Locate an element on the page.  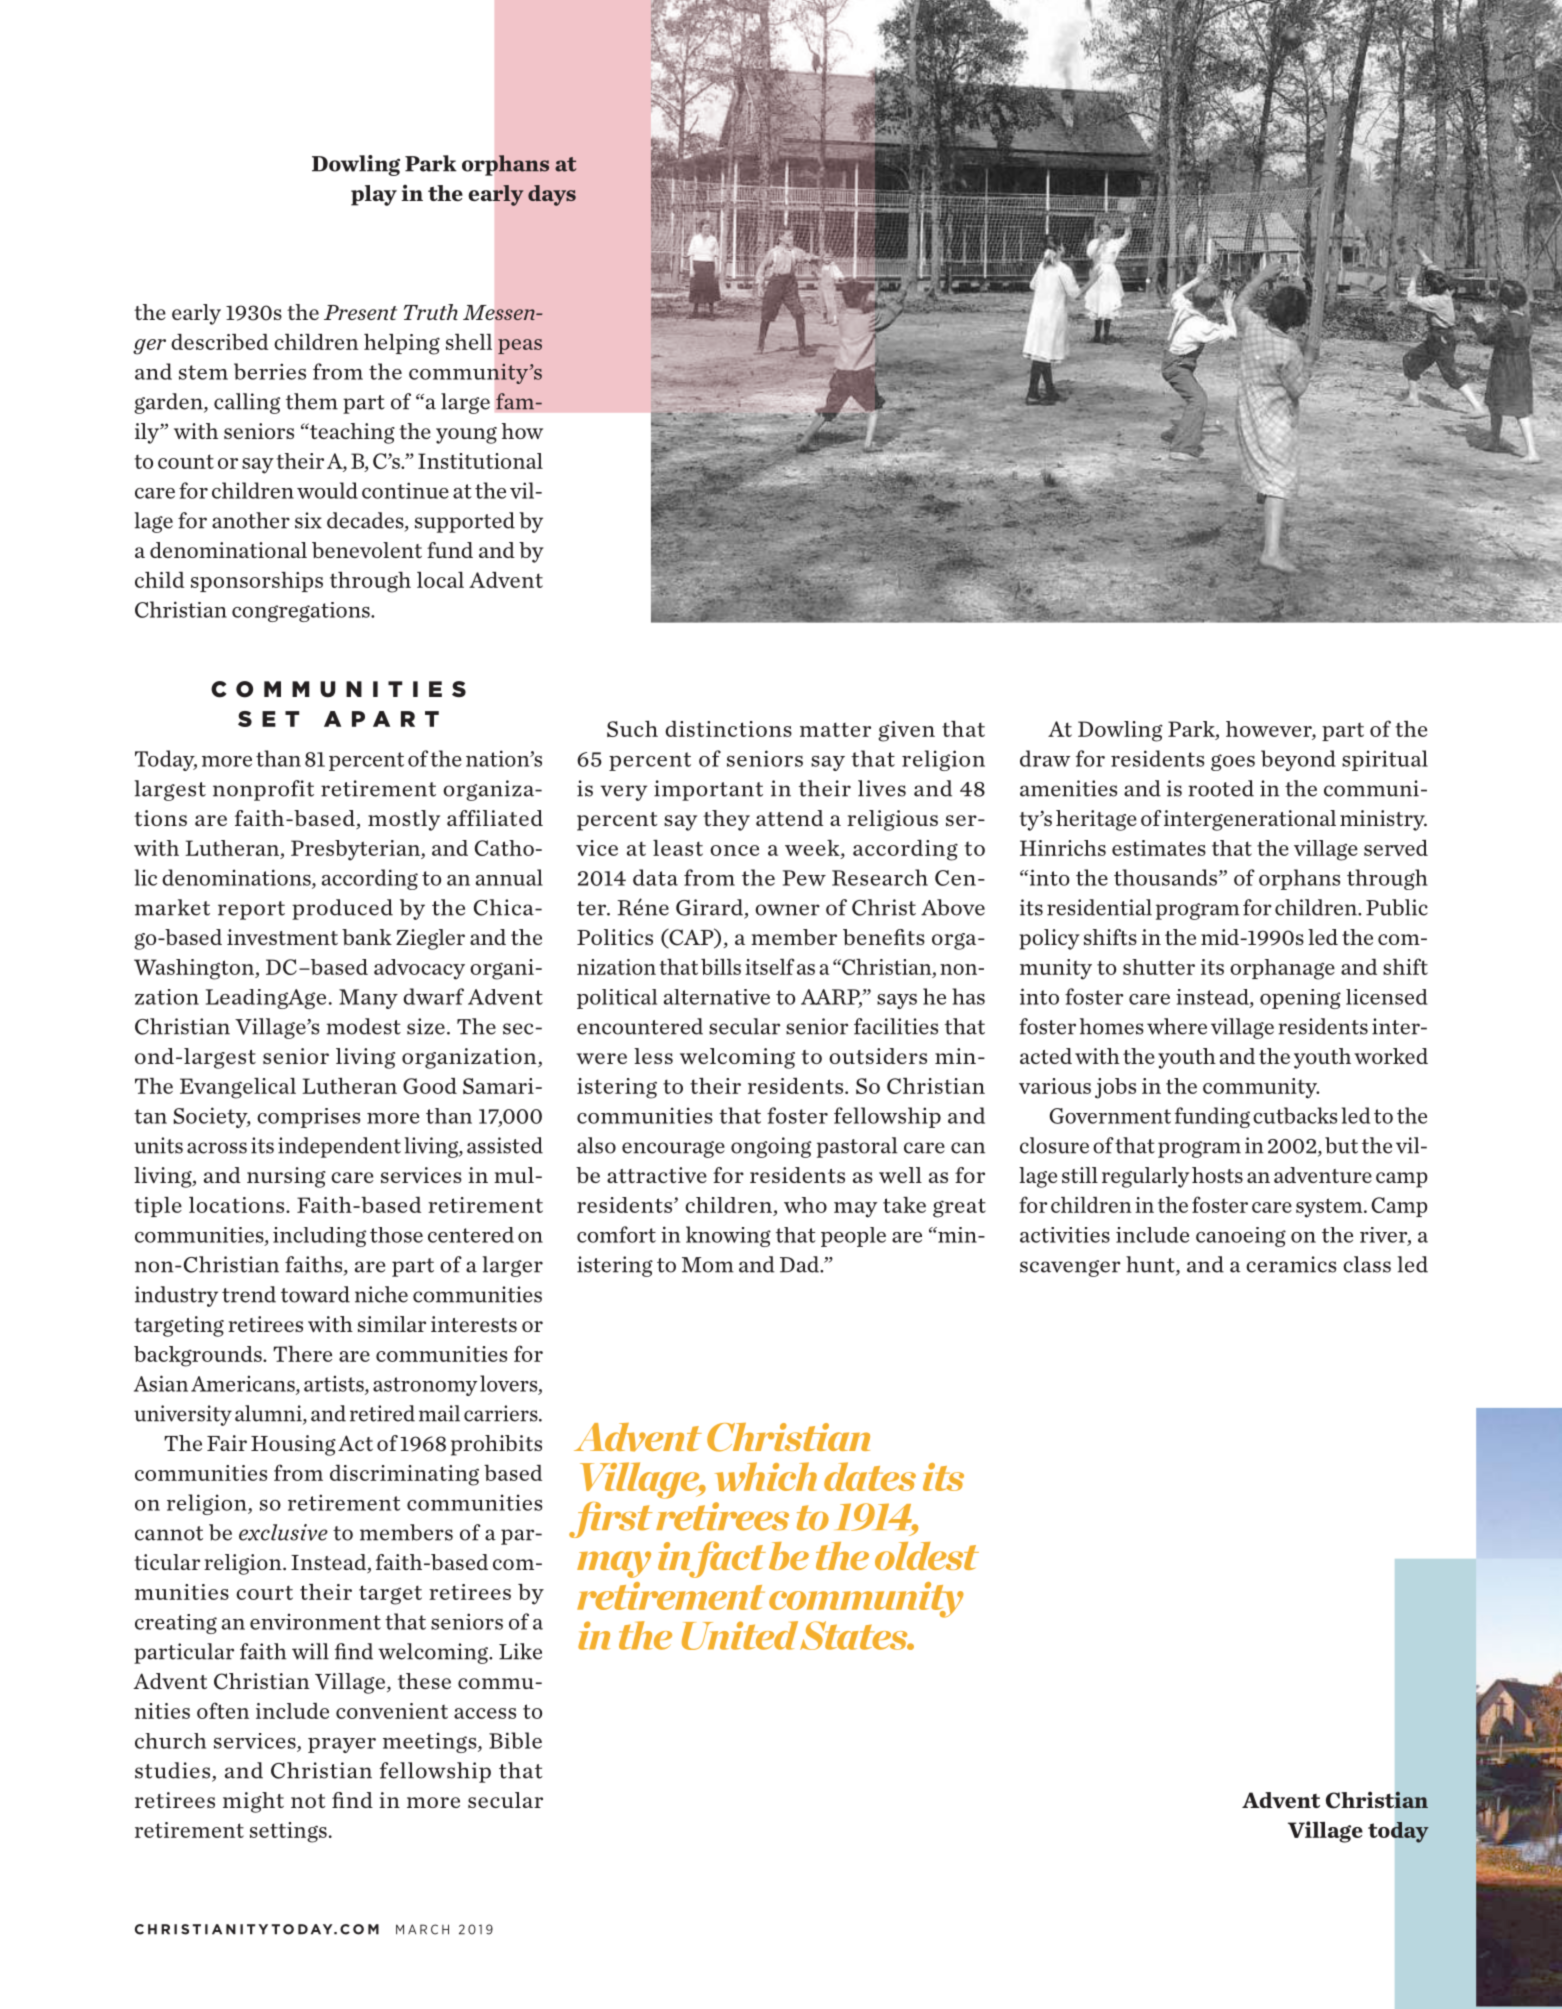
where is located at coordinates (1177, 1026).
